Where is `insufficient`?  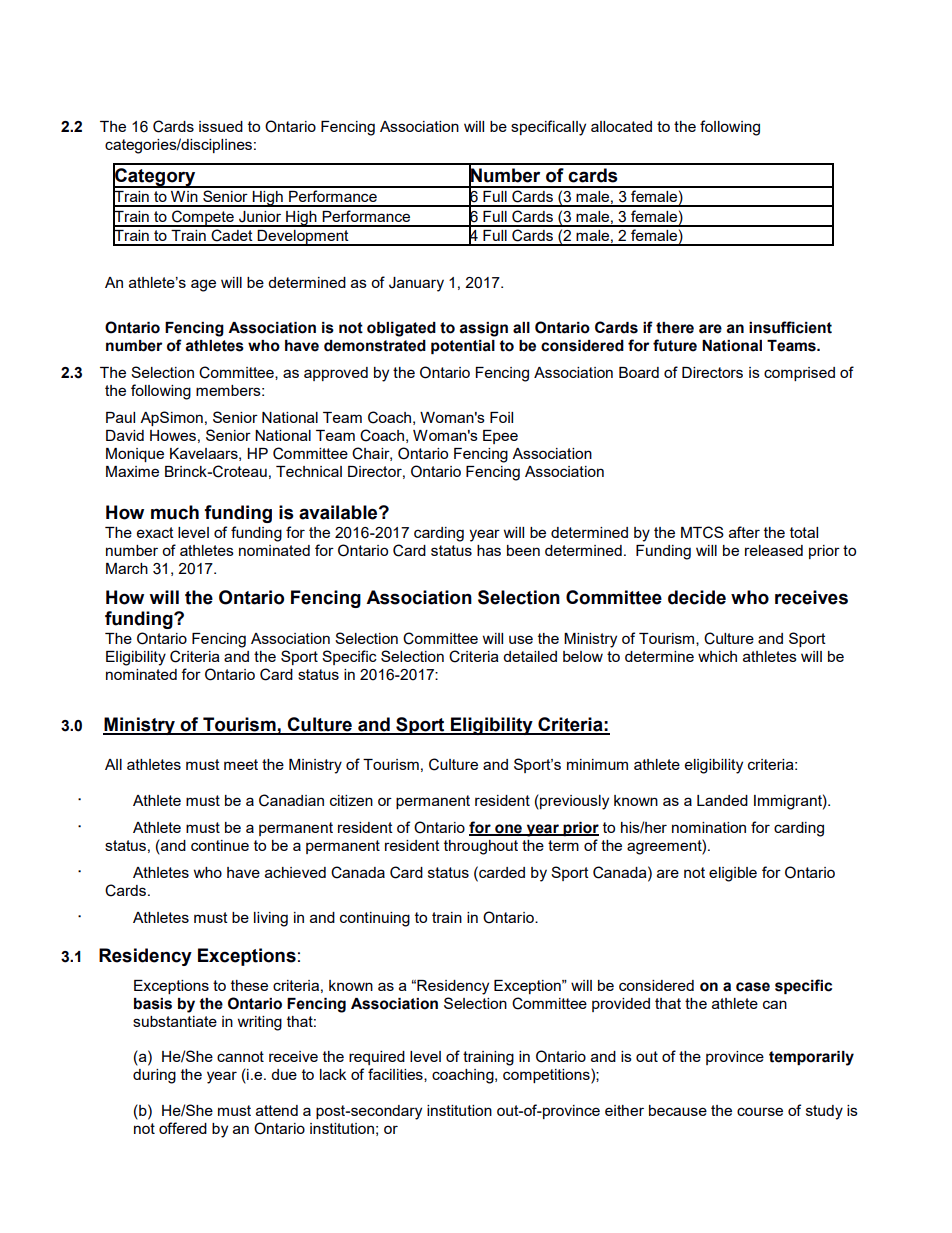
insufficient is located at coordinates (790, 327).
